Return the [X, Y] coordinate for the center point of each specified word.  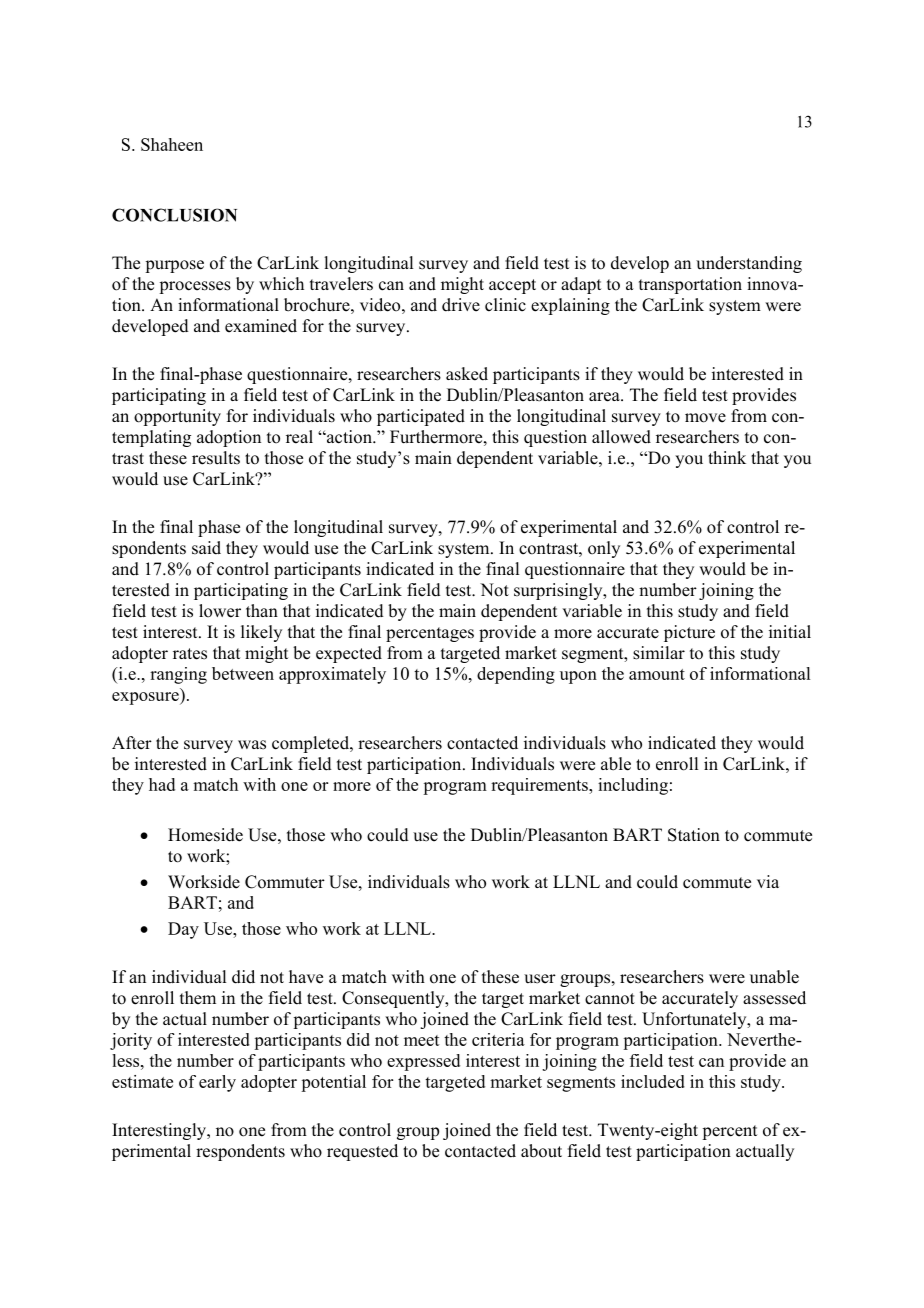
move [705, 418]
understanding [749, 264]
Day [183, 930]
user [540, 979]
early [217, 1083]
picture [689, 633]
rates [190, 654]
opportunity [177, 417]
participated [421, 417]
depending [516, 675]
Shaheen [172, 144]
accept [512, 286]
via [768, 881]
